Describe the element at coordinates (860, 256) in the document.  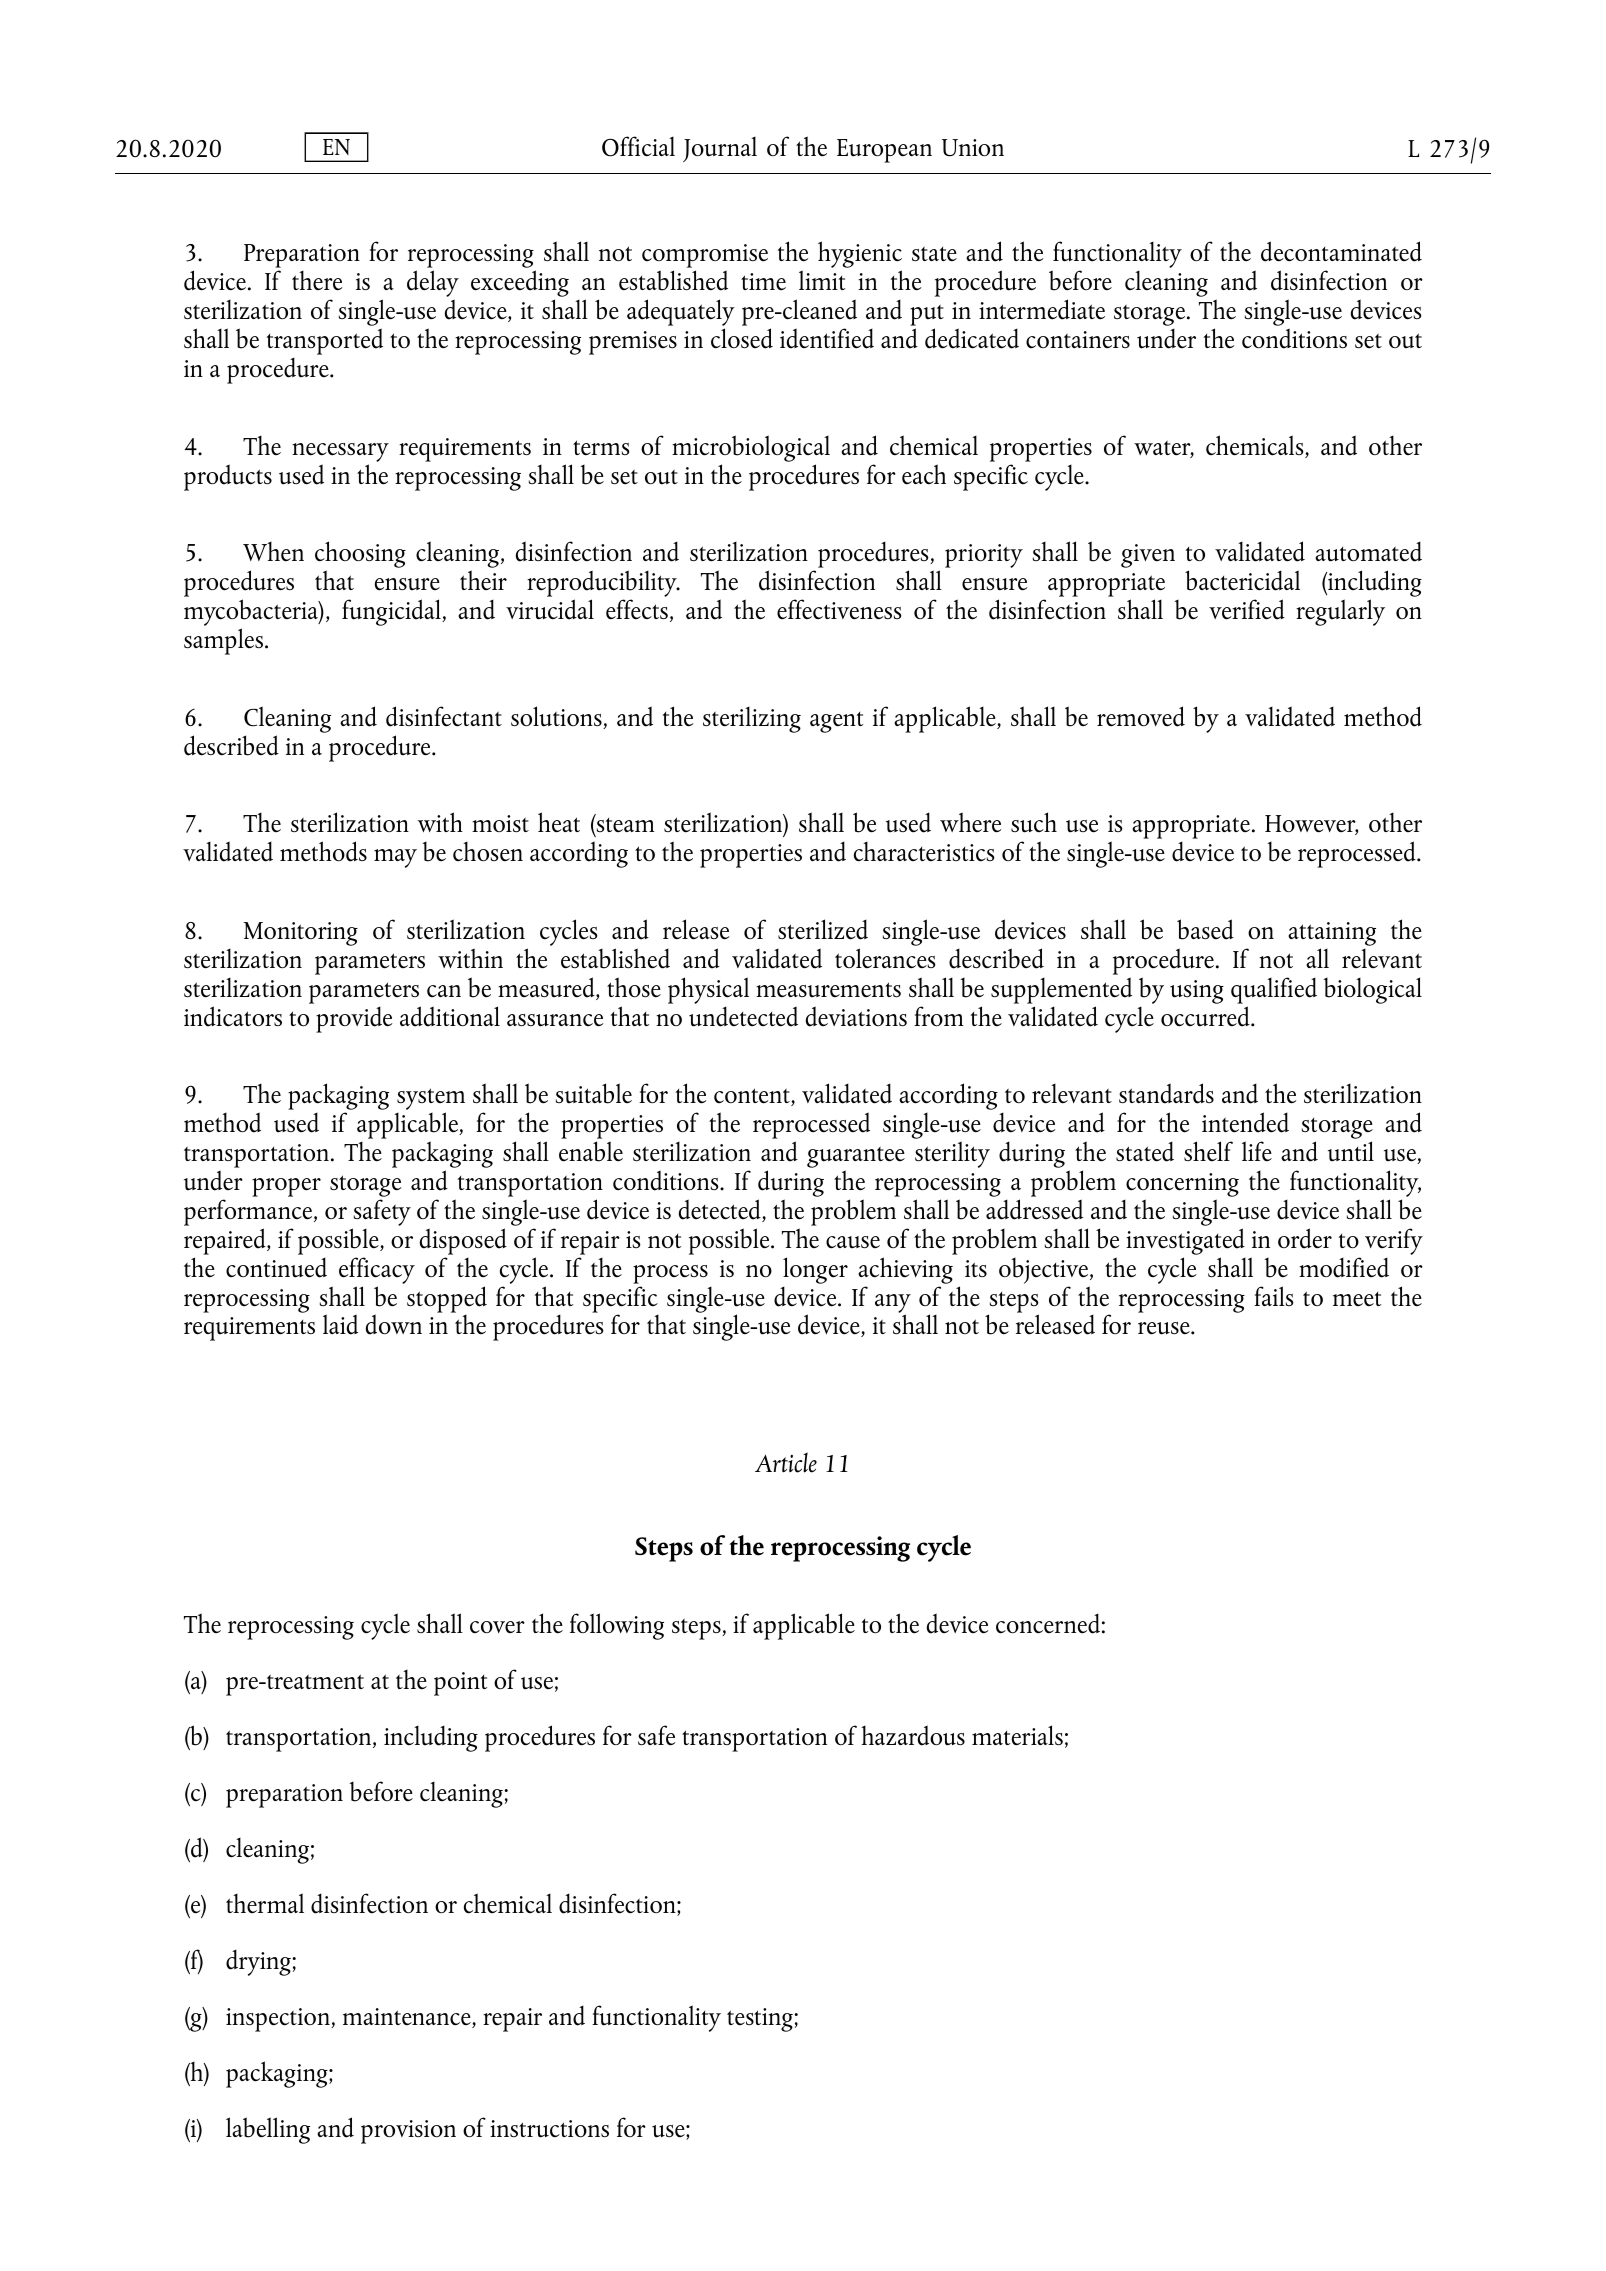
I see `hygienic` at that location.
